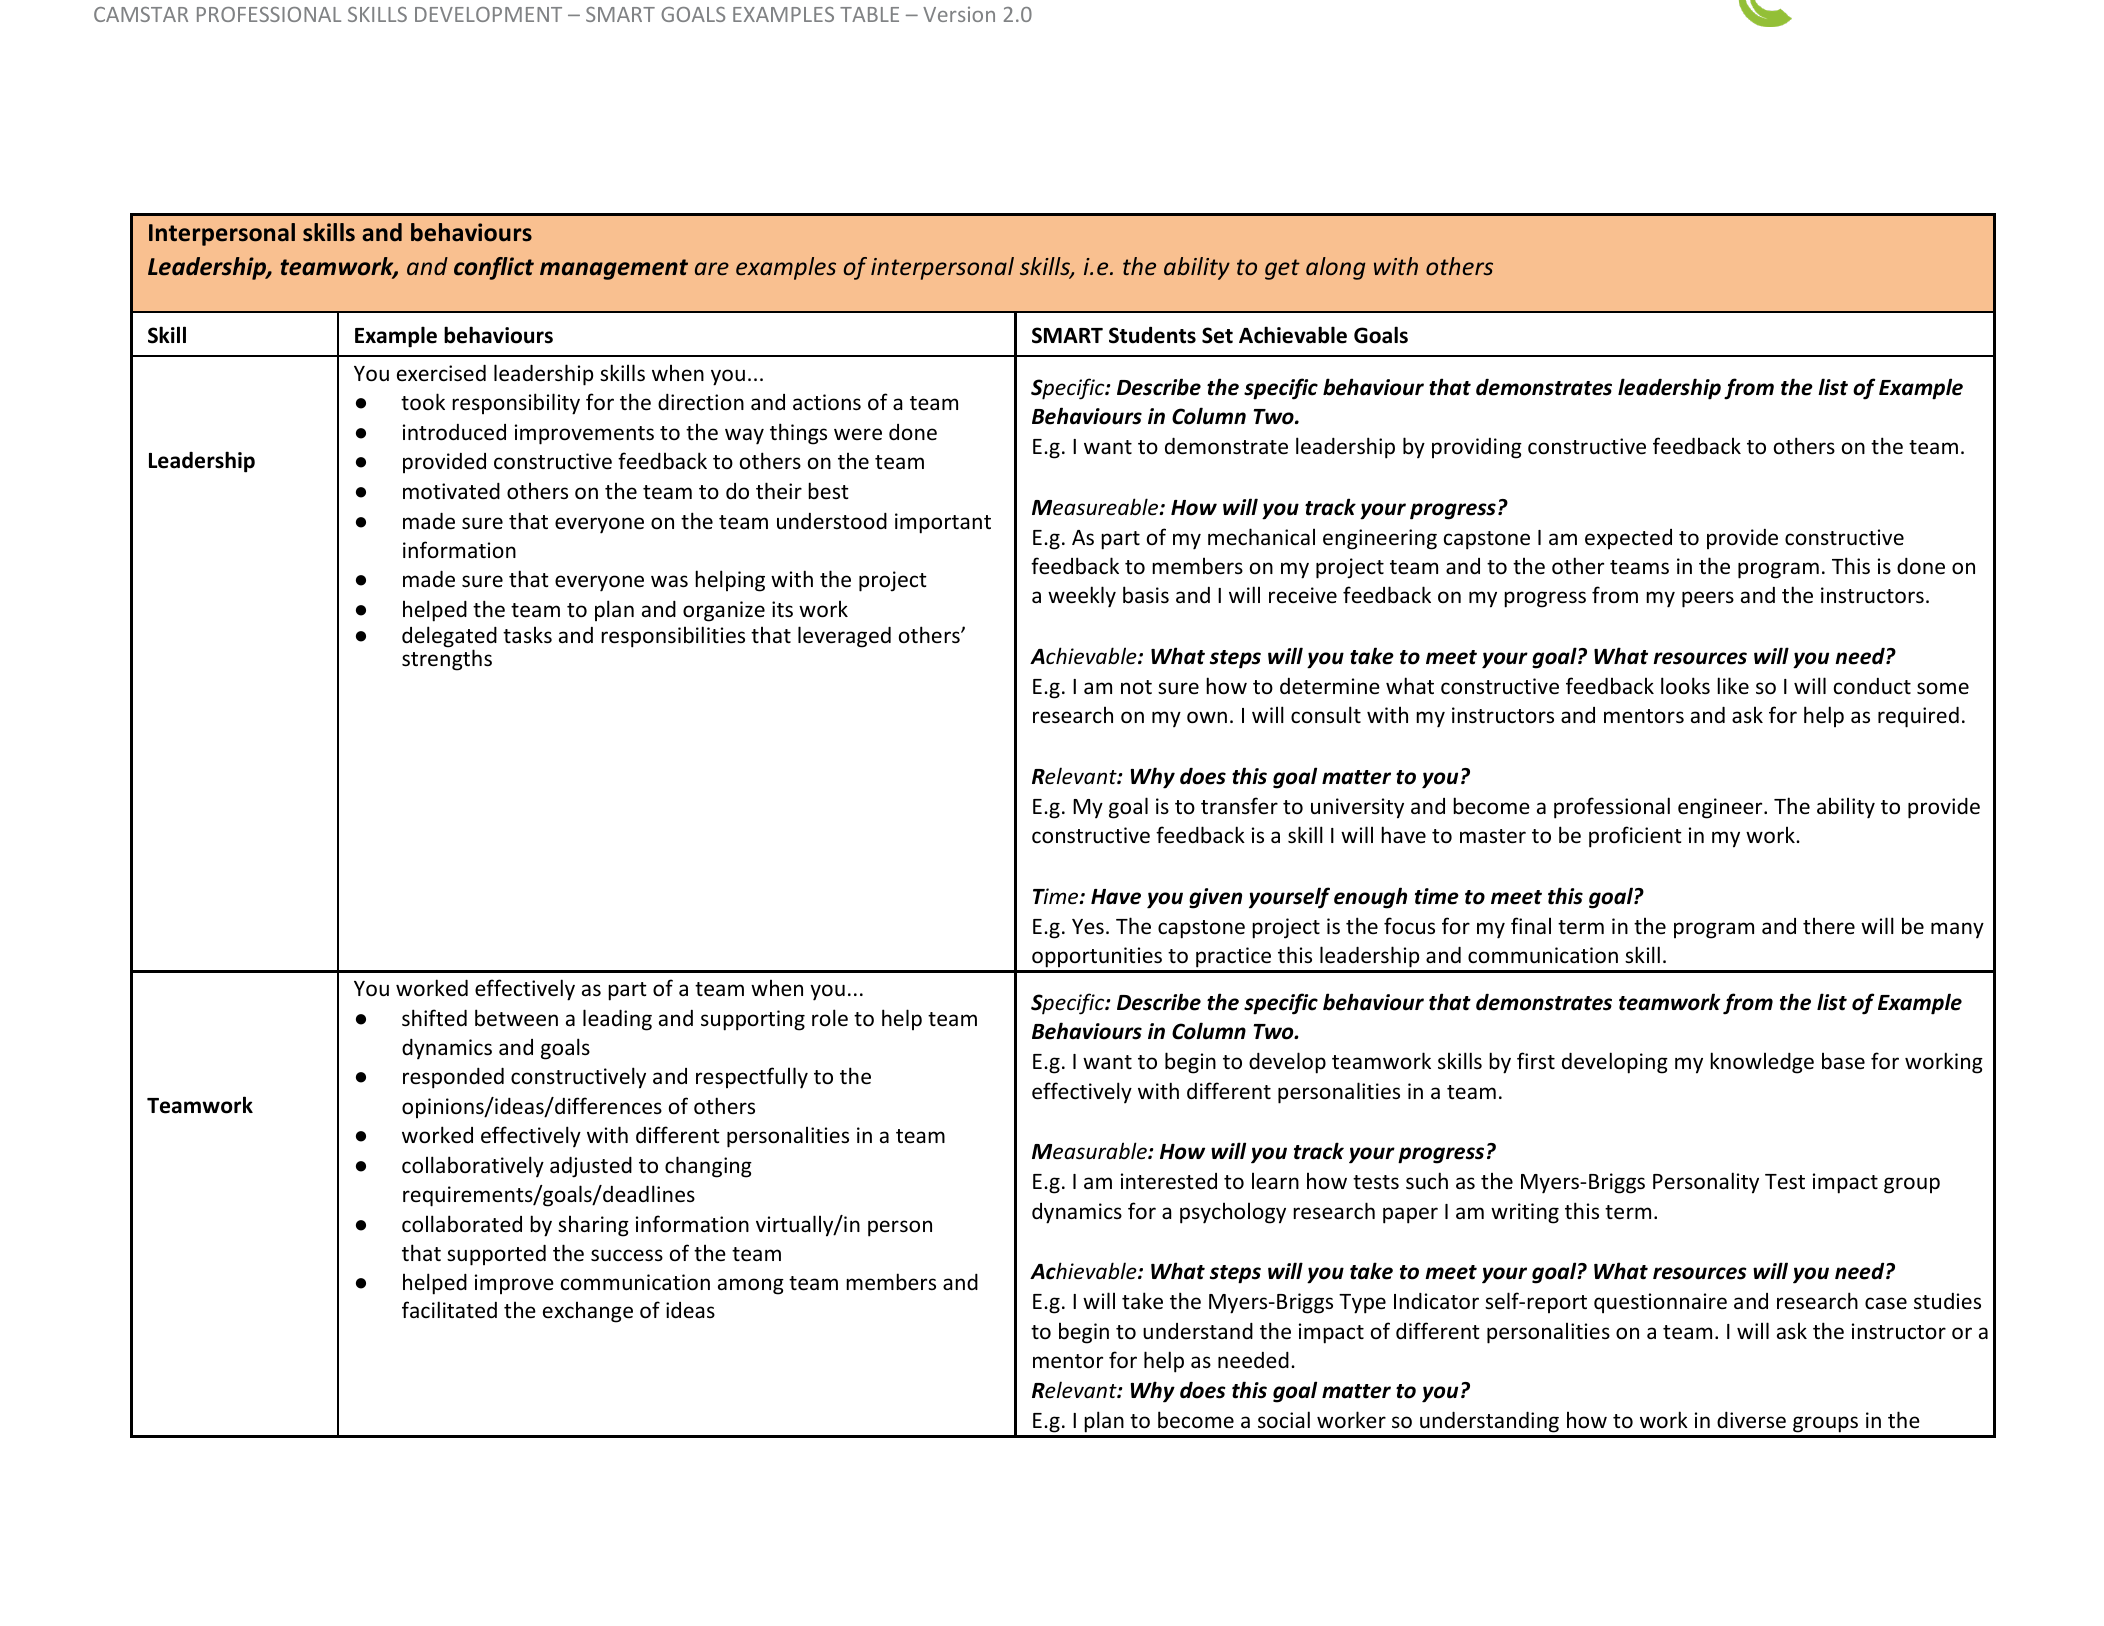 Image resolution: width=2104 pixels, height=1626 pixels. I want to click on TABLE, so click(869, 14).
